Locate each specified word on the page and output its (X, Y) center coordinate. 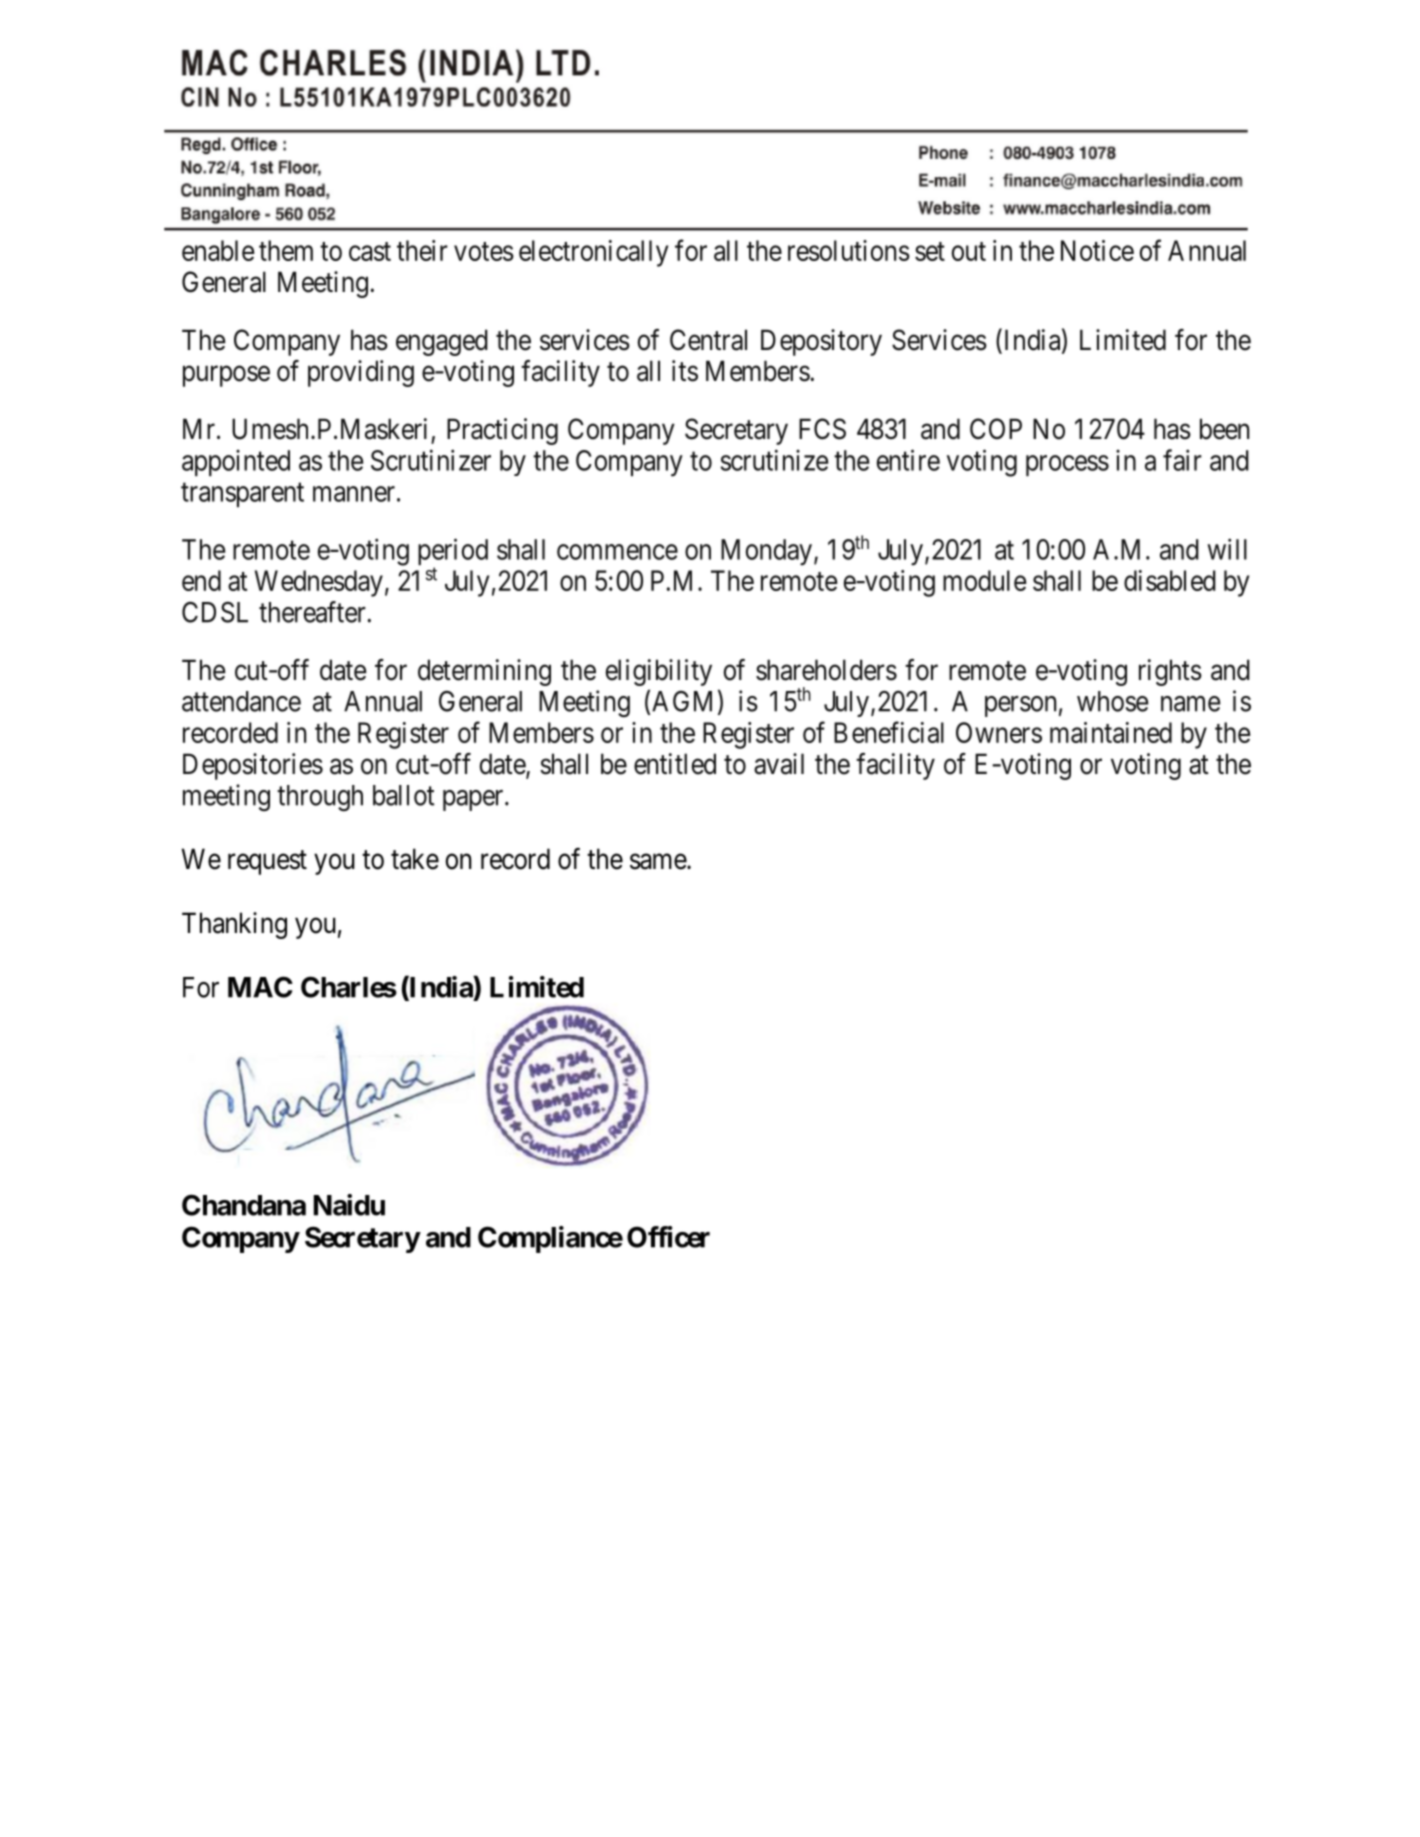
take (415, 859)
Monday (766, 552)
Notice (1097, 250)
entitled (675, 764)
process (1067, 465)
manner (354, 494)
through (320, 798)
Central (708, 340)
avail (779, 764)
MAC (260, 987)
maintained (1111, 732)
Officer (668, 1237)
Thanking (234, 925)
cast (370, 251)
